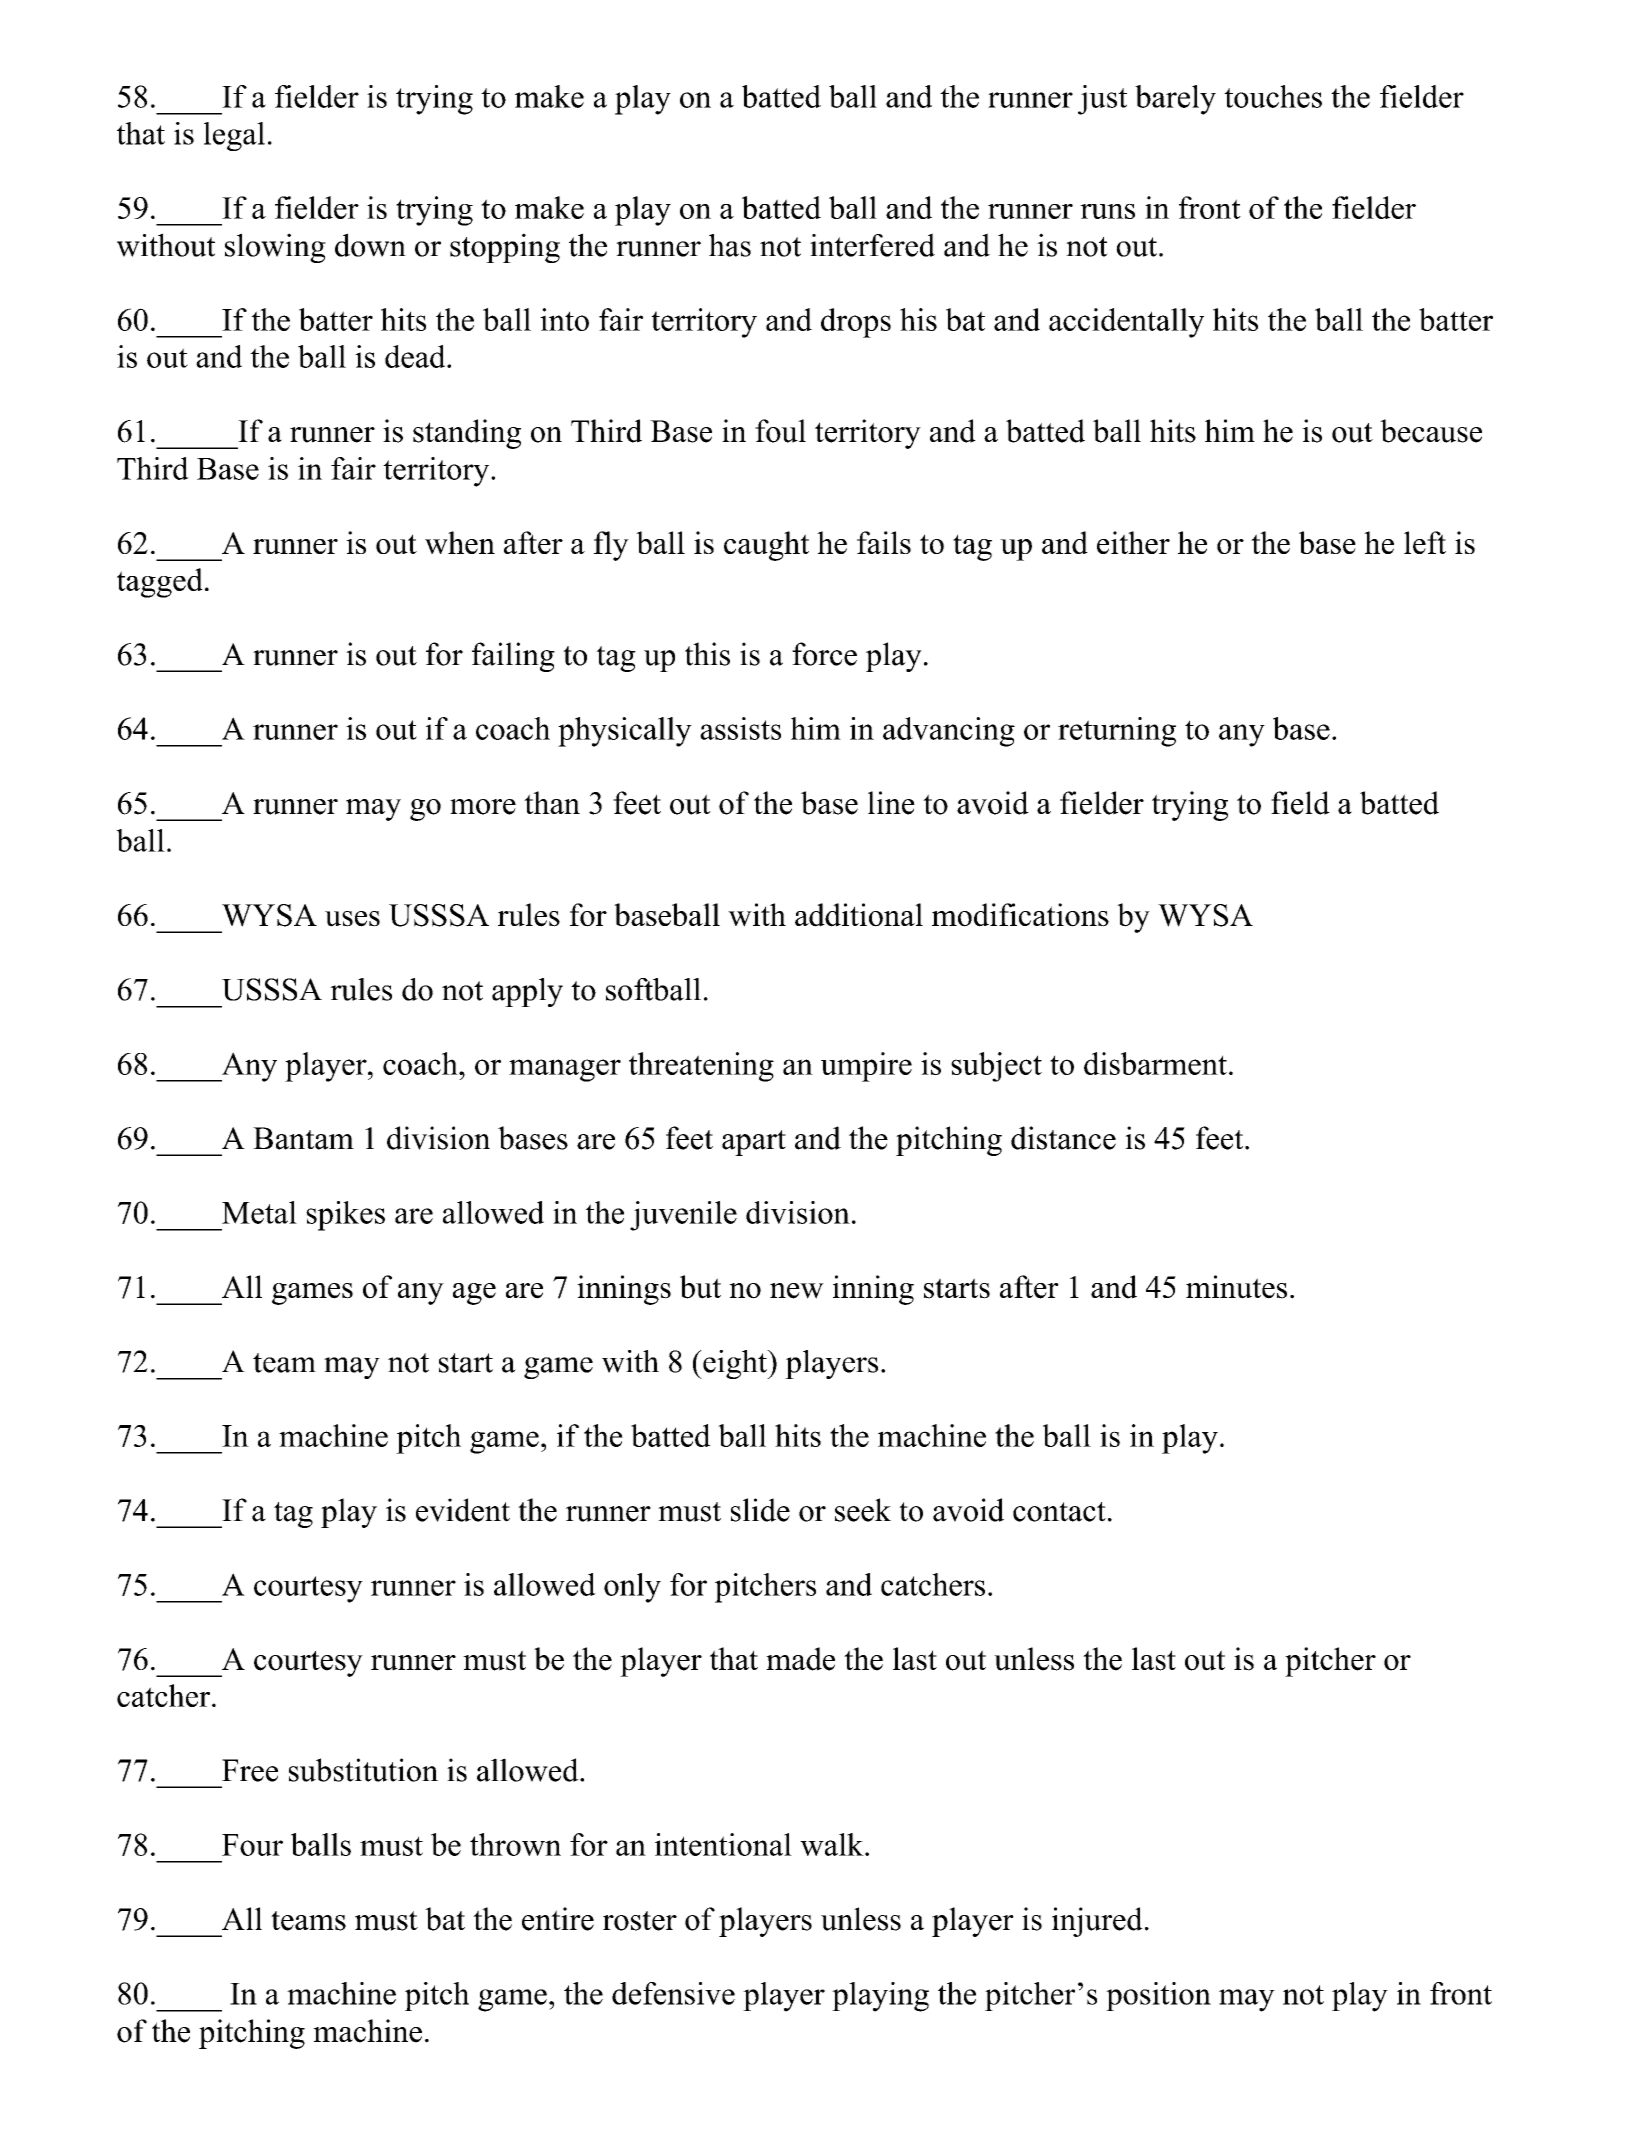 This screenshot has width=1650, height=2135. What do you see at coordinates (1155, 1063) in the screenshot?
I see `disbarment` at bounding box center [1155, 1063].
